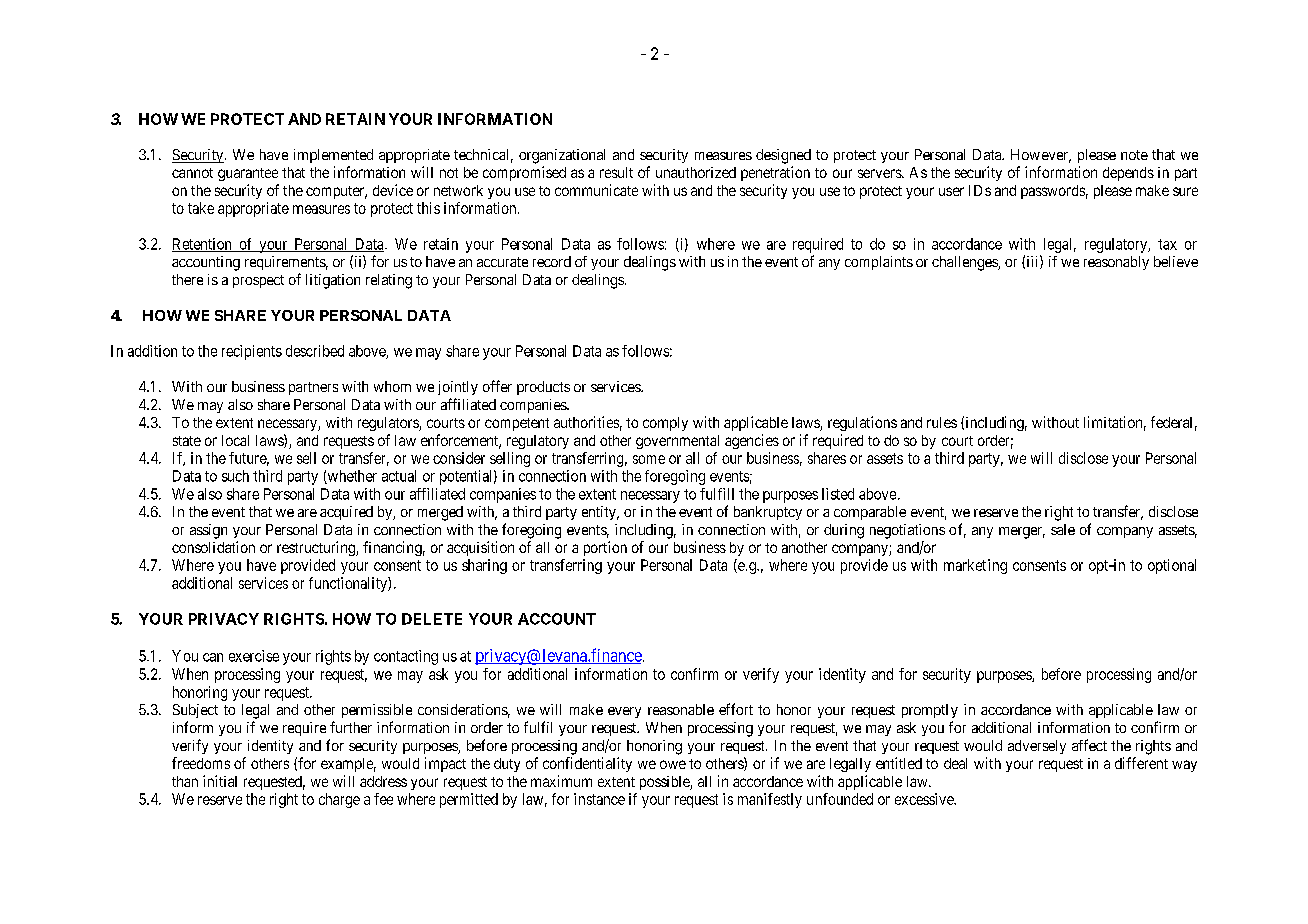  Describe the element at coordinates (235, 476) in the screenshot. I see `such` at that location.
